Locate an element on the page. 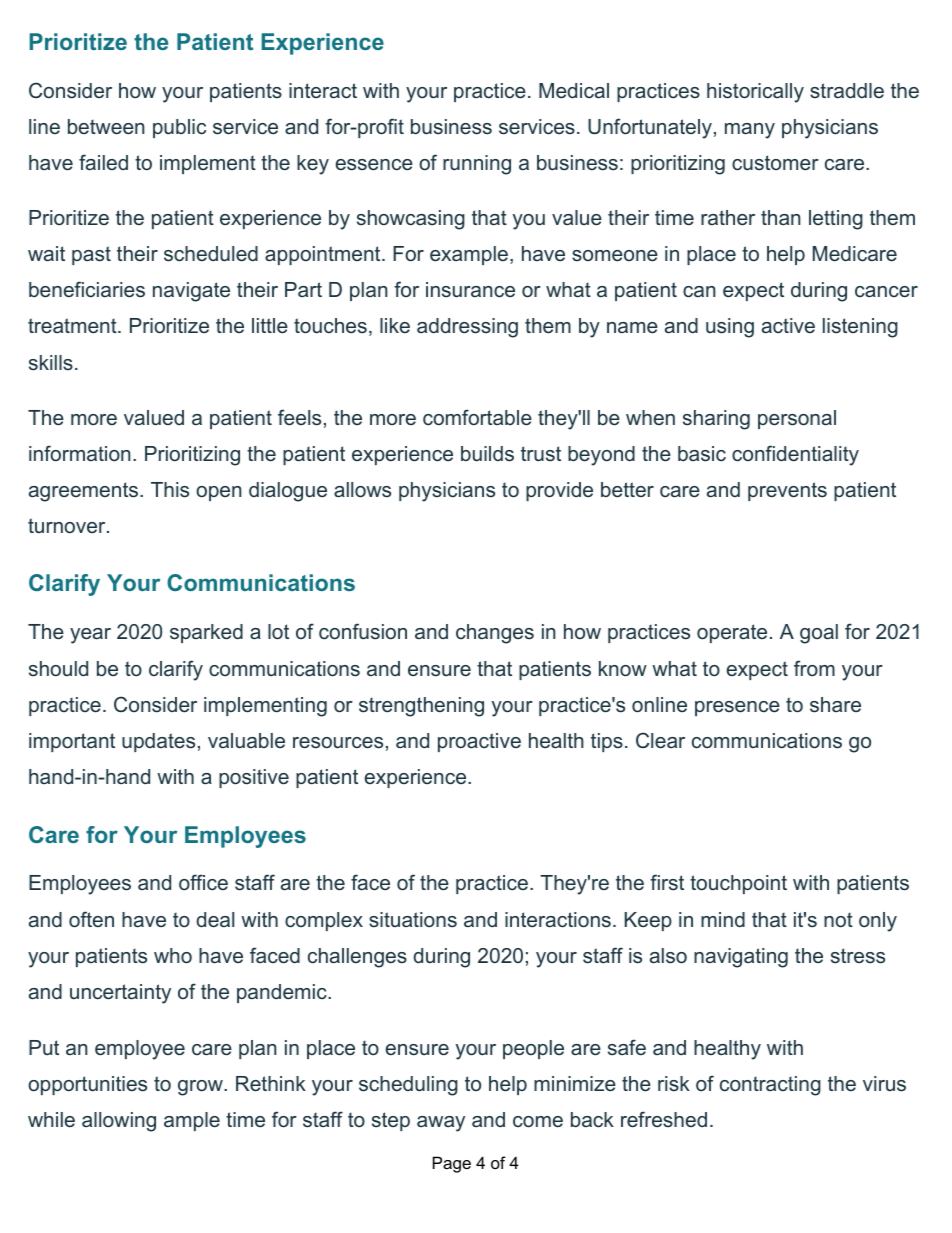 This page has width=952, height=1233. prevents is located at coordinates (787, 491).
